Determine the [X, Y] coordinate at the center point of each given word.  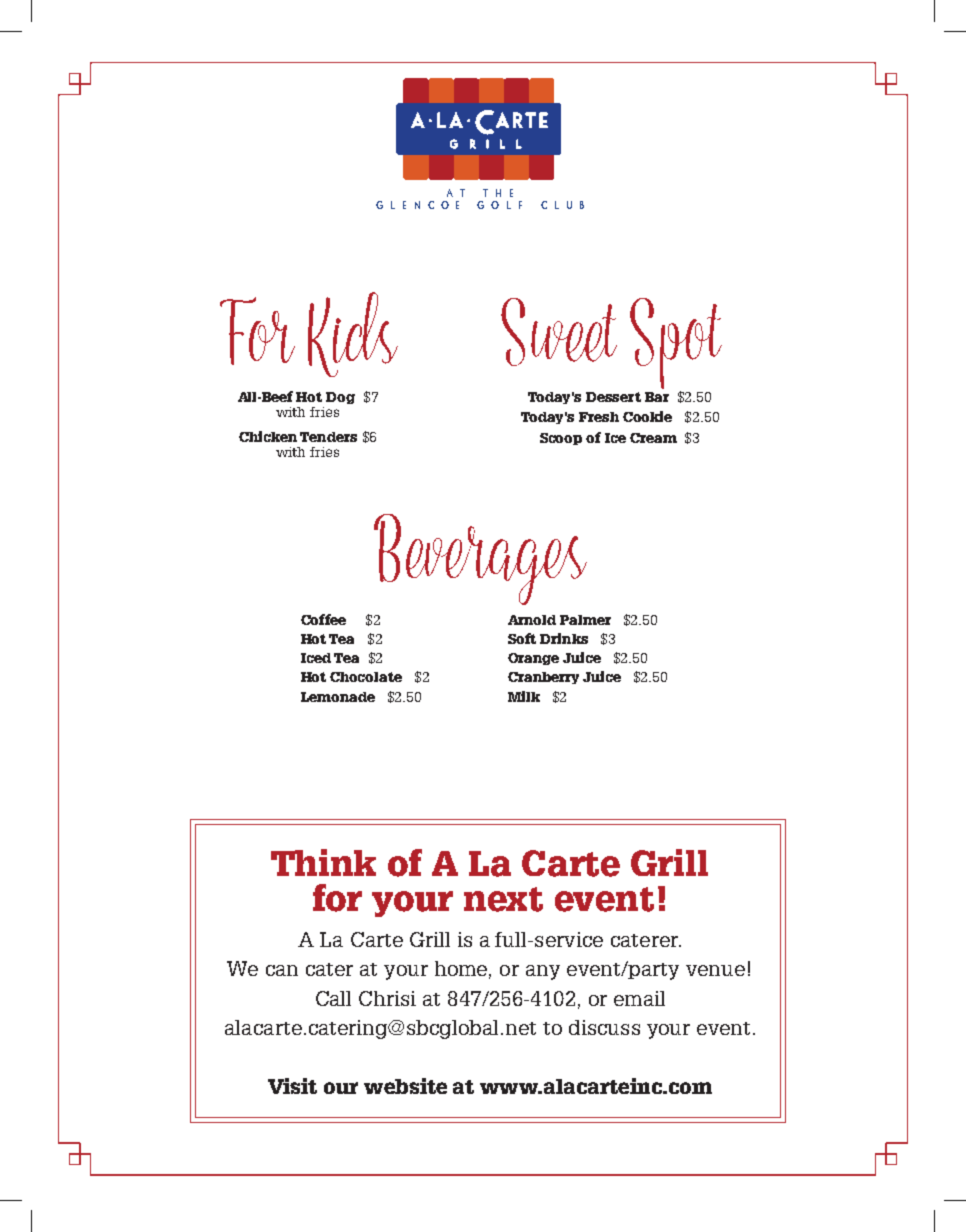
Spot [676, 345]
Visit [292, 1086]
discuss [604, 1027]
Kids [353, 334]
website [405, 1086]
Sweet [559, 332]
